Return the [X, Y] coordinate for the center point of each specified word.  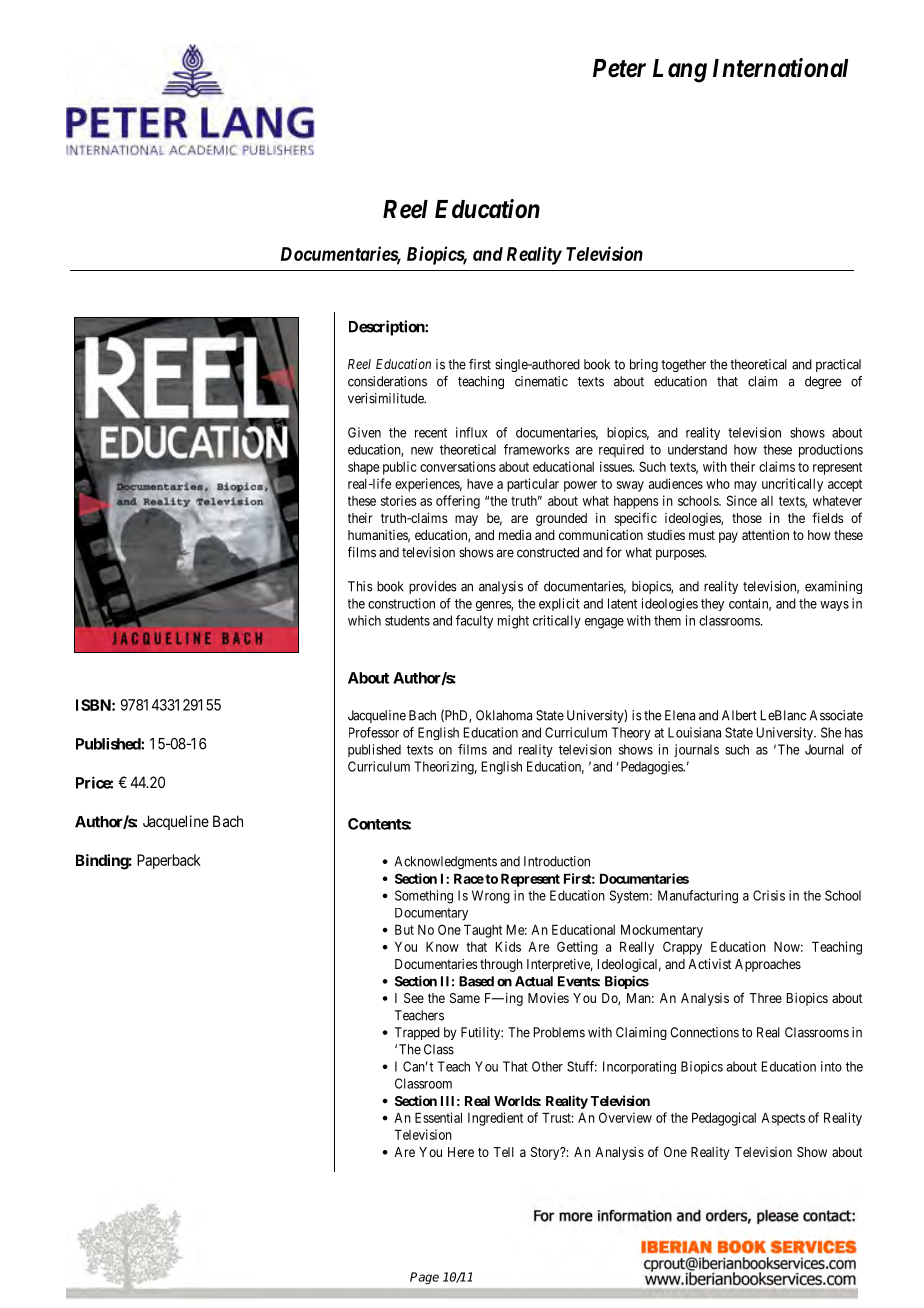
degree [823, 382]
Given [364, 432]
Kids [508, 946]
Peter [619, 68]
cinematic [541, 381]
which [364, 620]
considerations [387, 381]
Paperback [169, 861]
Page [424, 1278]
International [780, 68]
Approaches [768, 965]
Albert [739, 715]
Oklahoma [504, 715]
